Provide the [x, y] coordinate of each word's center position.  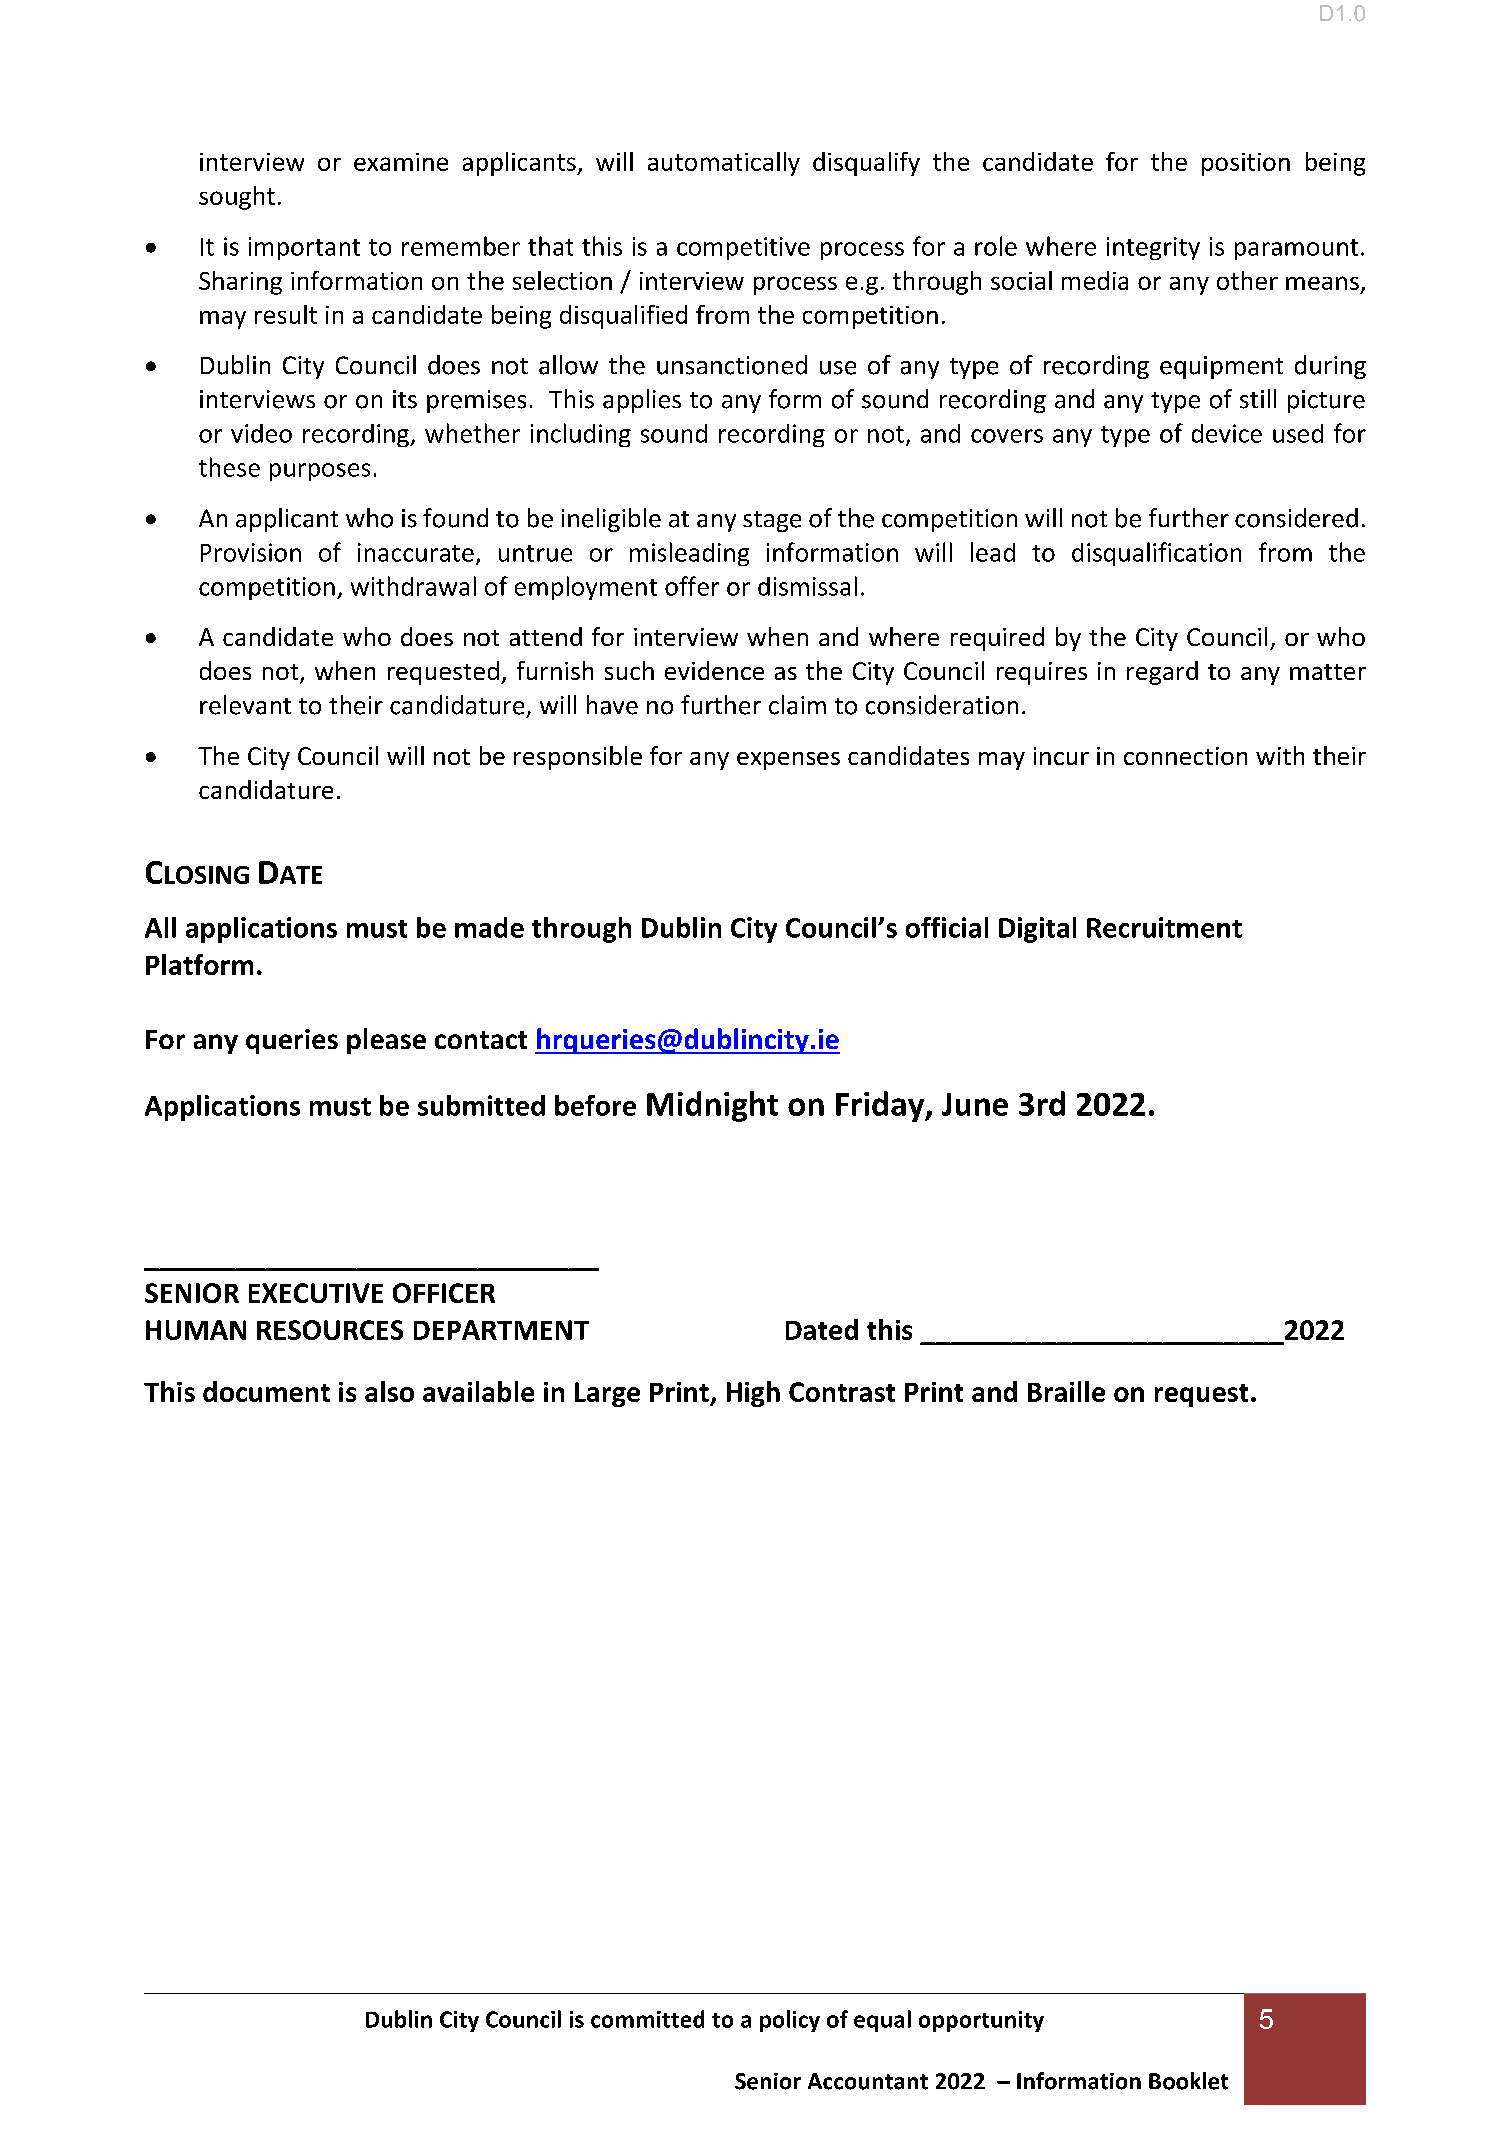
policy [790, 2021]
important [304, 248]
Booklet [1188, 2081]
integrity [1153, 248]
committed [647, 2019]
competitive [743, 248]
